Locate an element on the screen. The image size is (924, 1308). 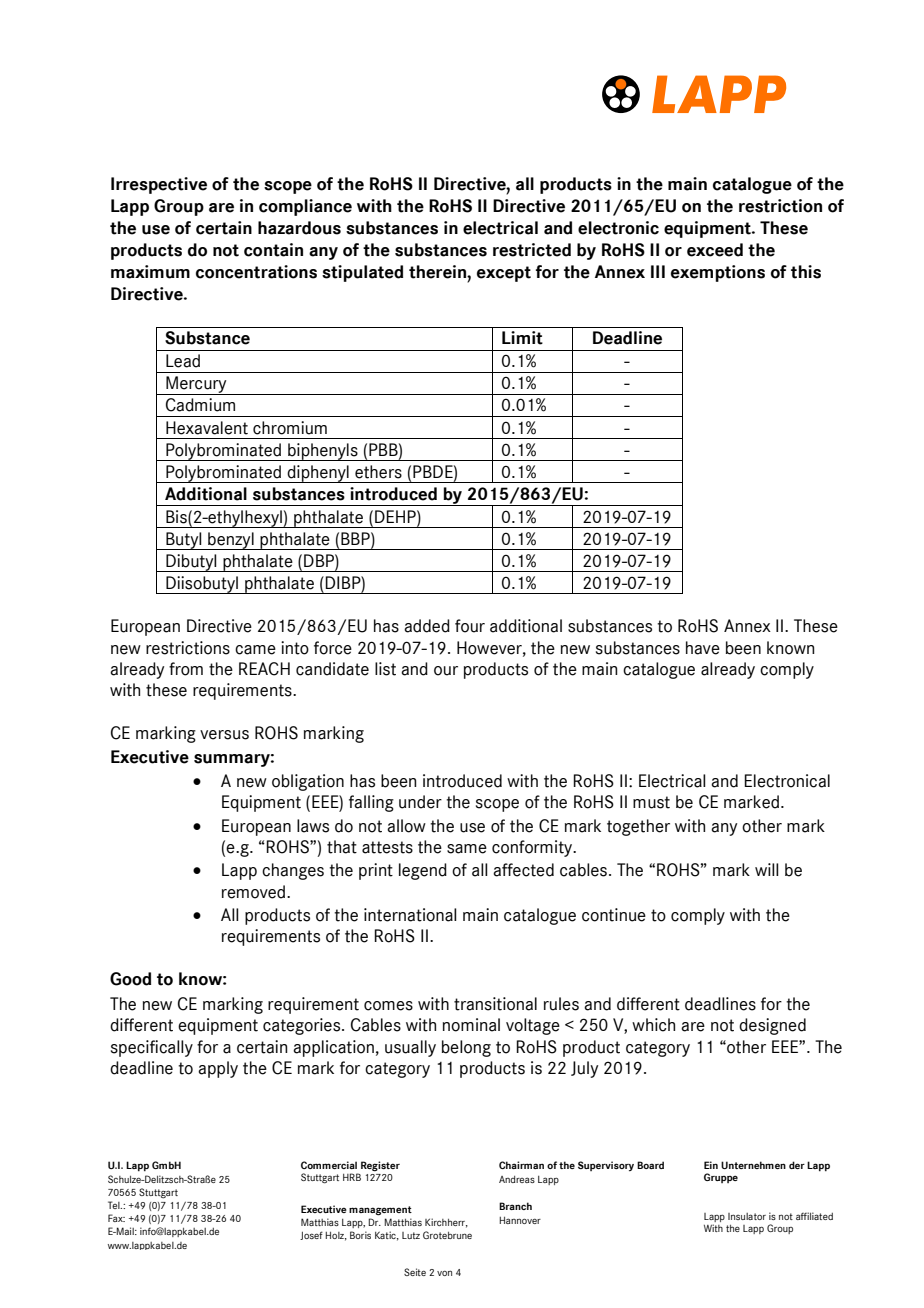
Irrespective is located at coordinates (159, 185).
